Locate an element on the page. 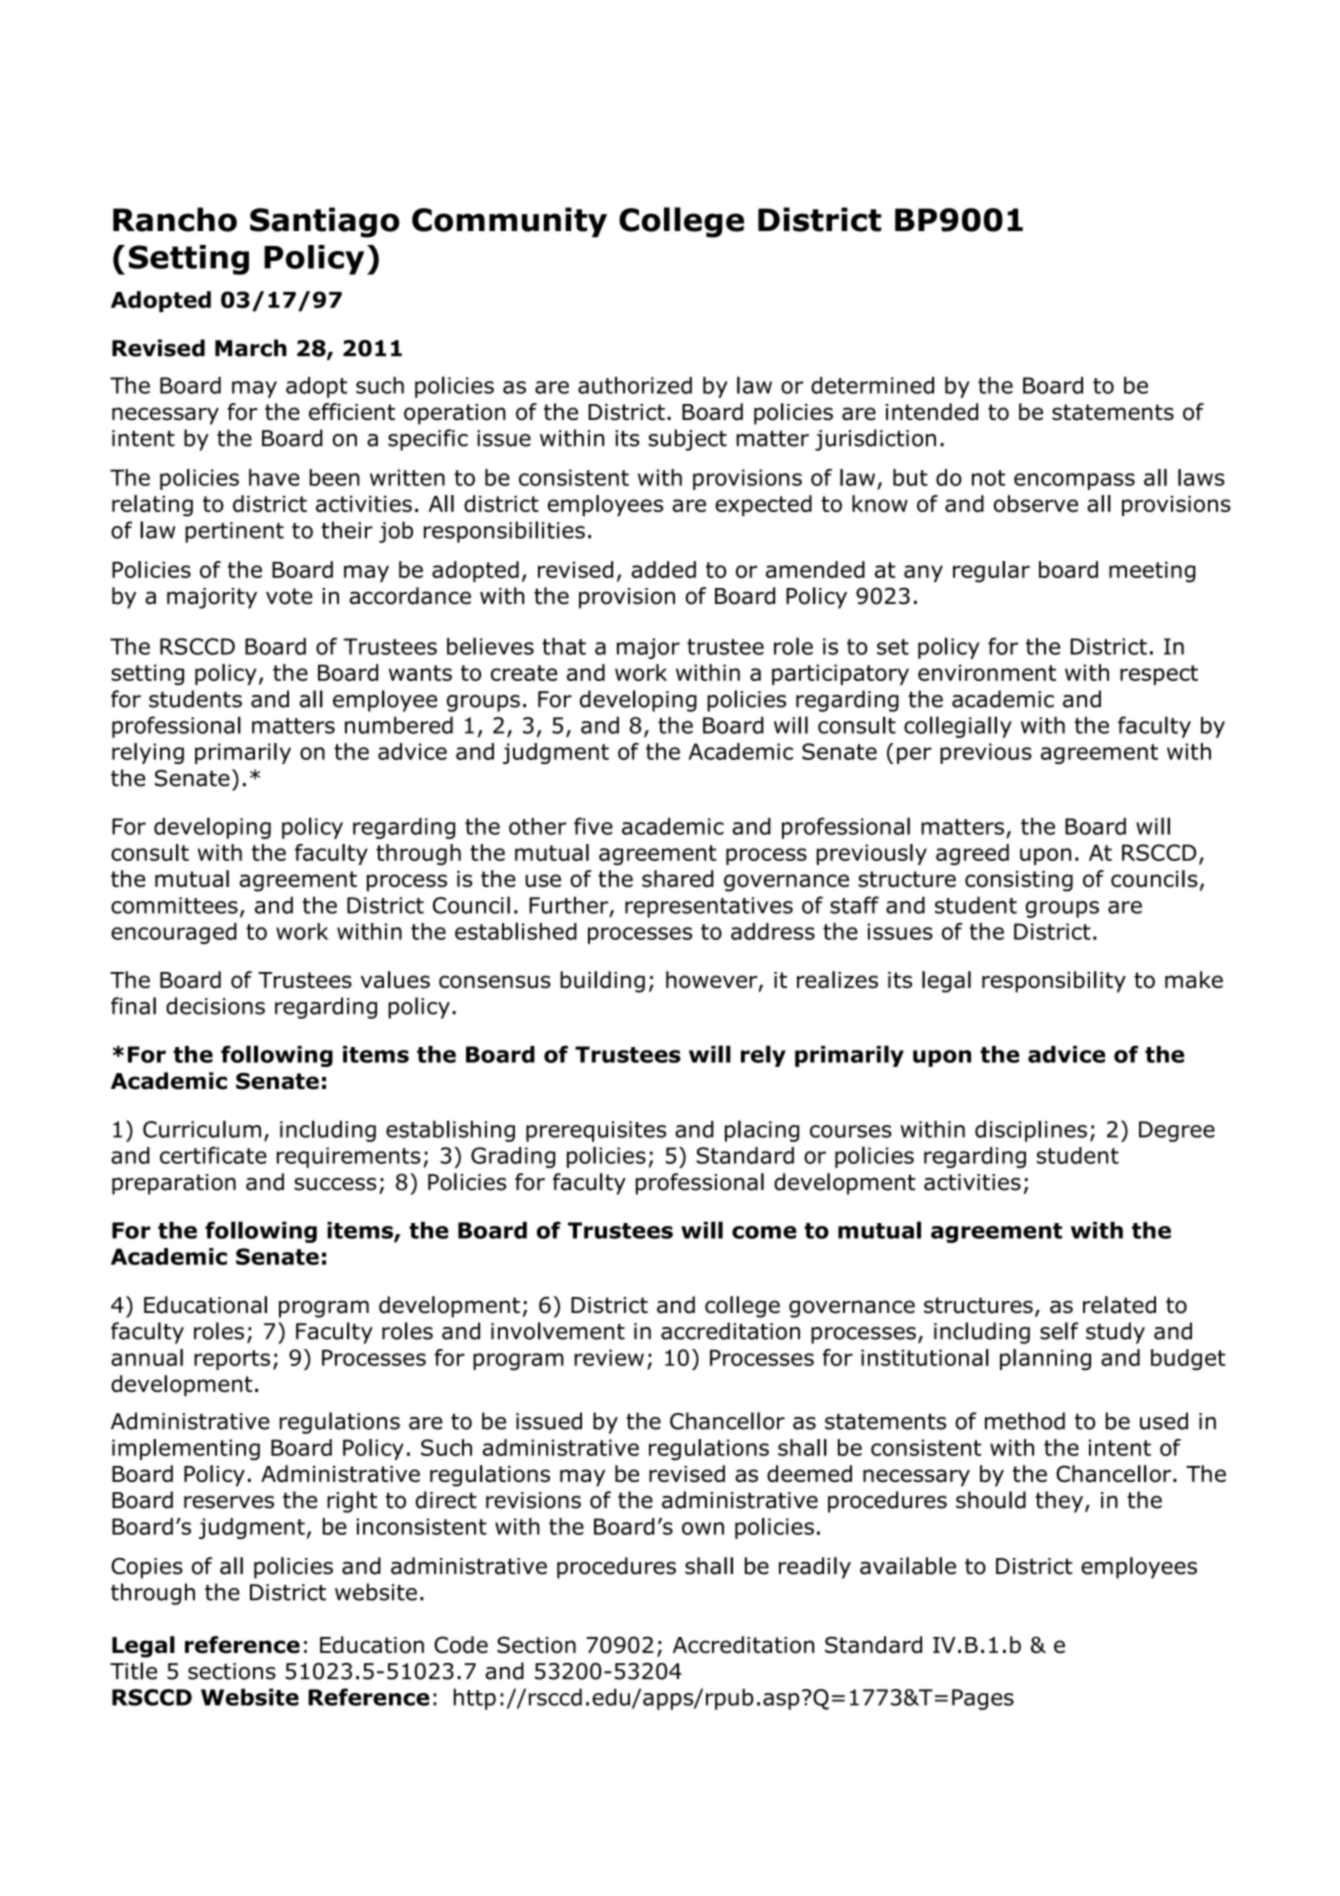 Image resolution: width=1340 pixels, height=1896 pixels. vote is located at coordinates (289, 596).
